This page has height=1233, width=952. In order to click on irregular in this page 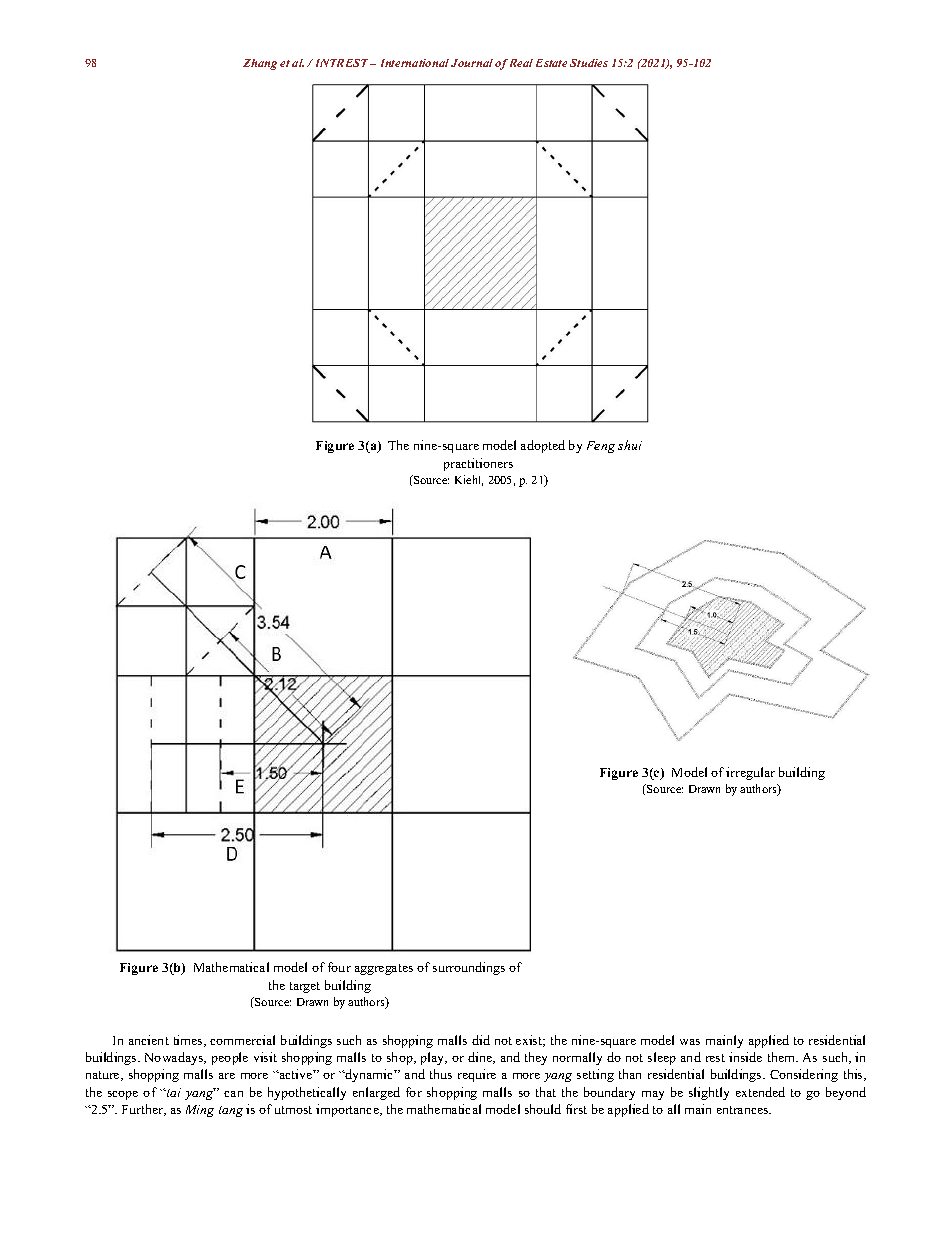, I will do `click(750, 773)`.
